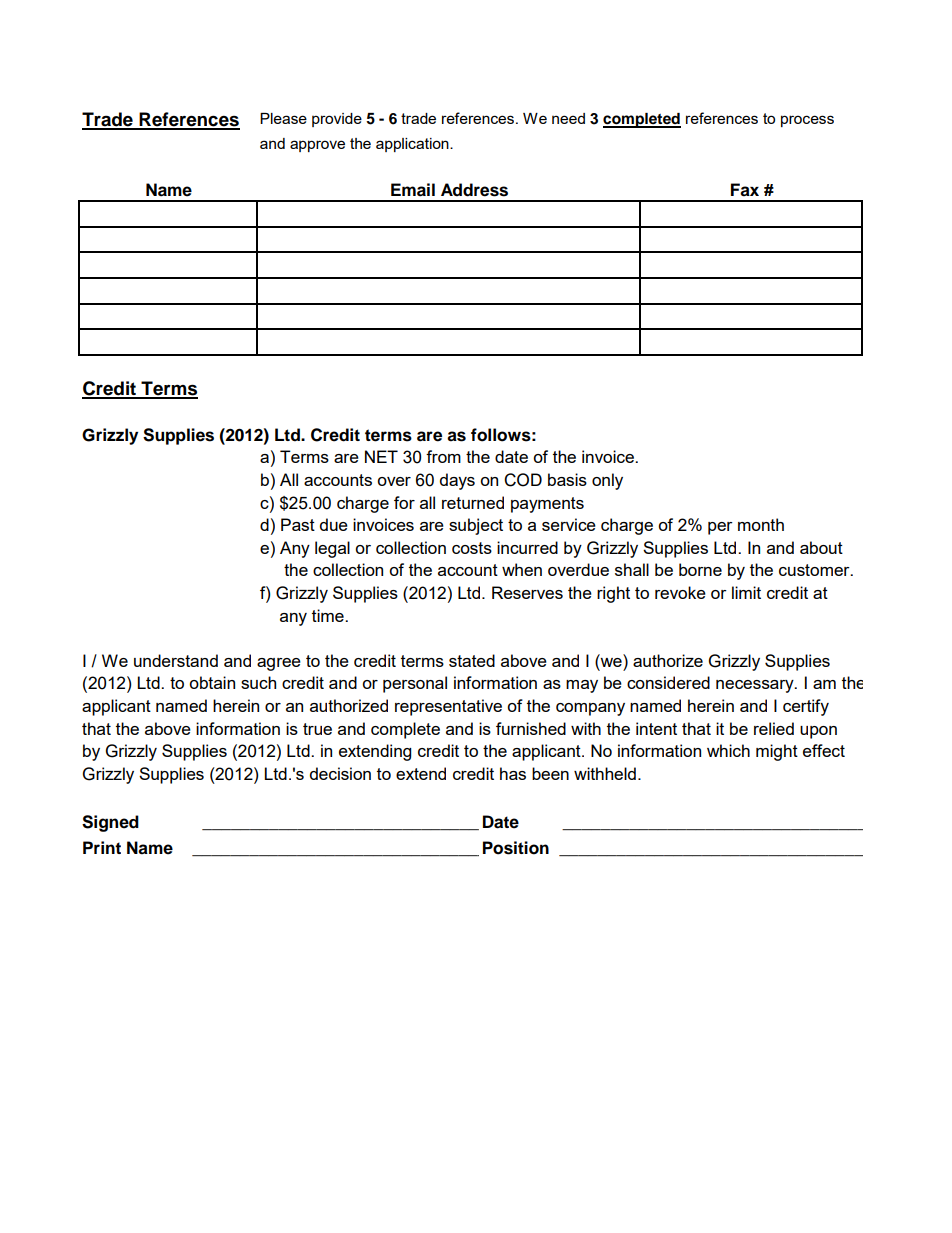  I want to click on necessary, so click(756, 686).
